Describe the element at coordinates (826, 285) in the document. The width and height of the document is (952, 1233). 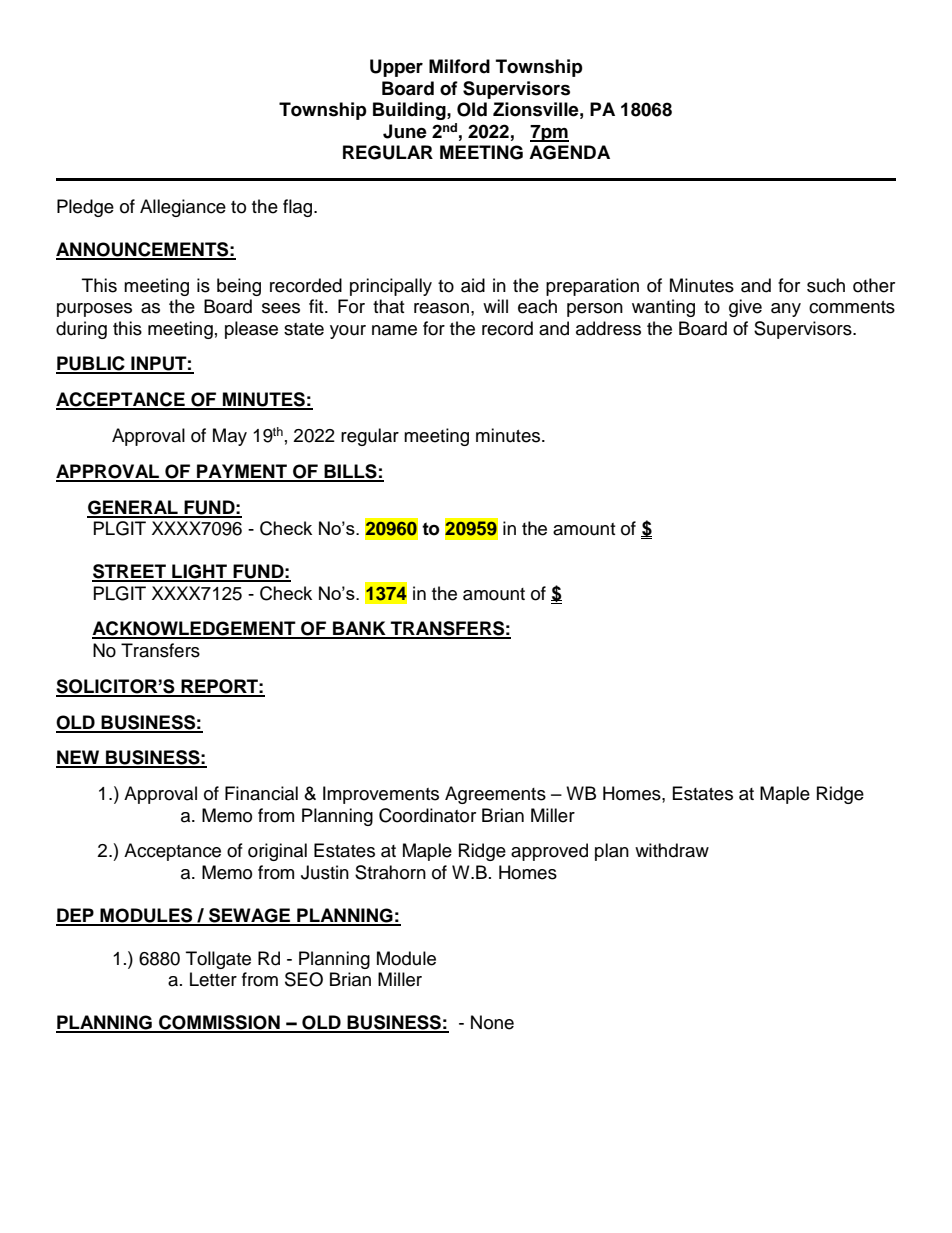
I see `such` at that location.
